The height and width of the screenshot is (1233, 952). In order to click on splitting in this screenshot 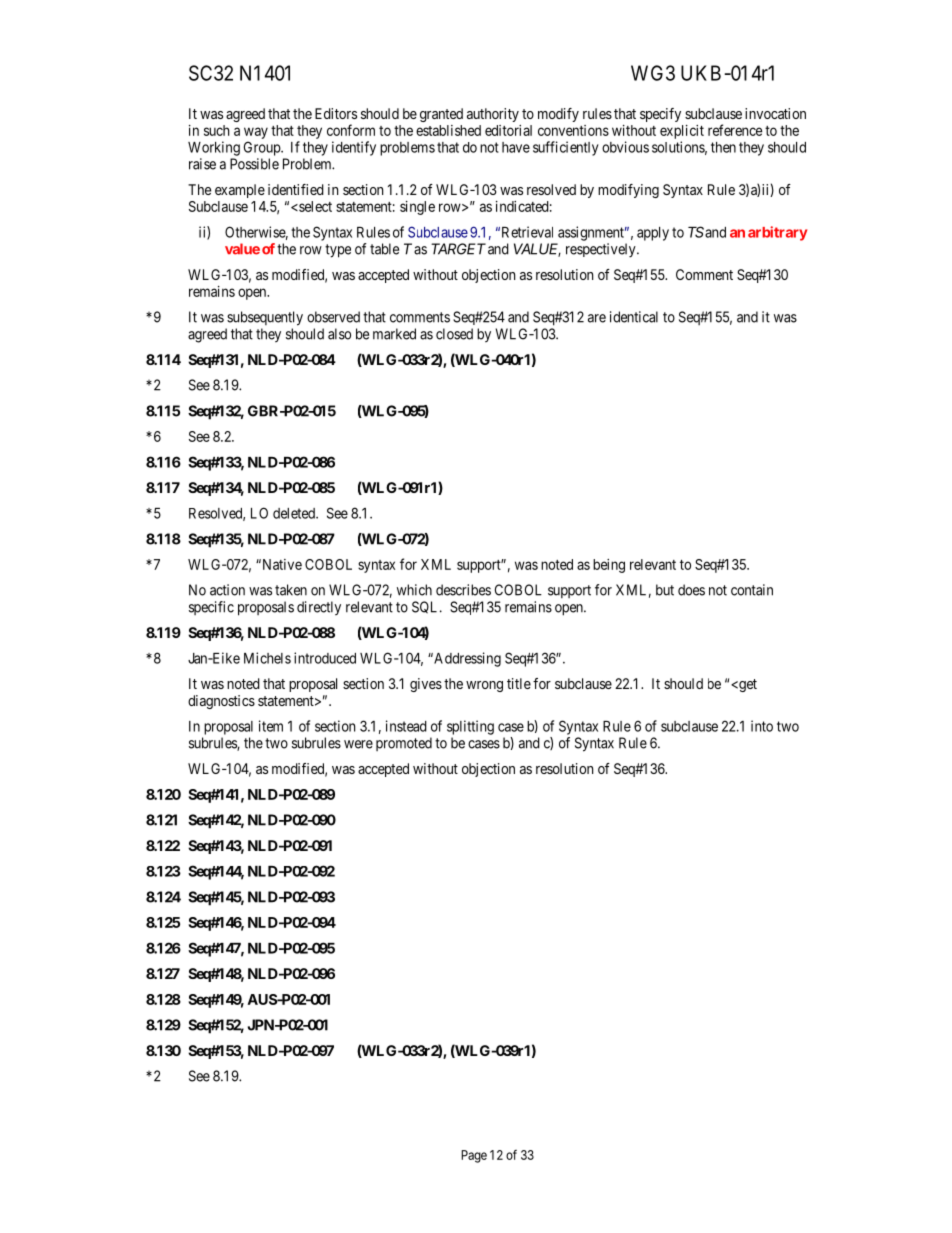, I will do `click(470, 727)`.
